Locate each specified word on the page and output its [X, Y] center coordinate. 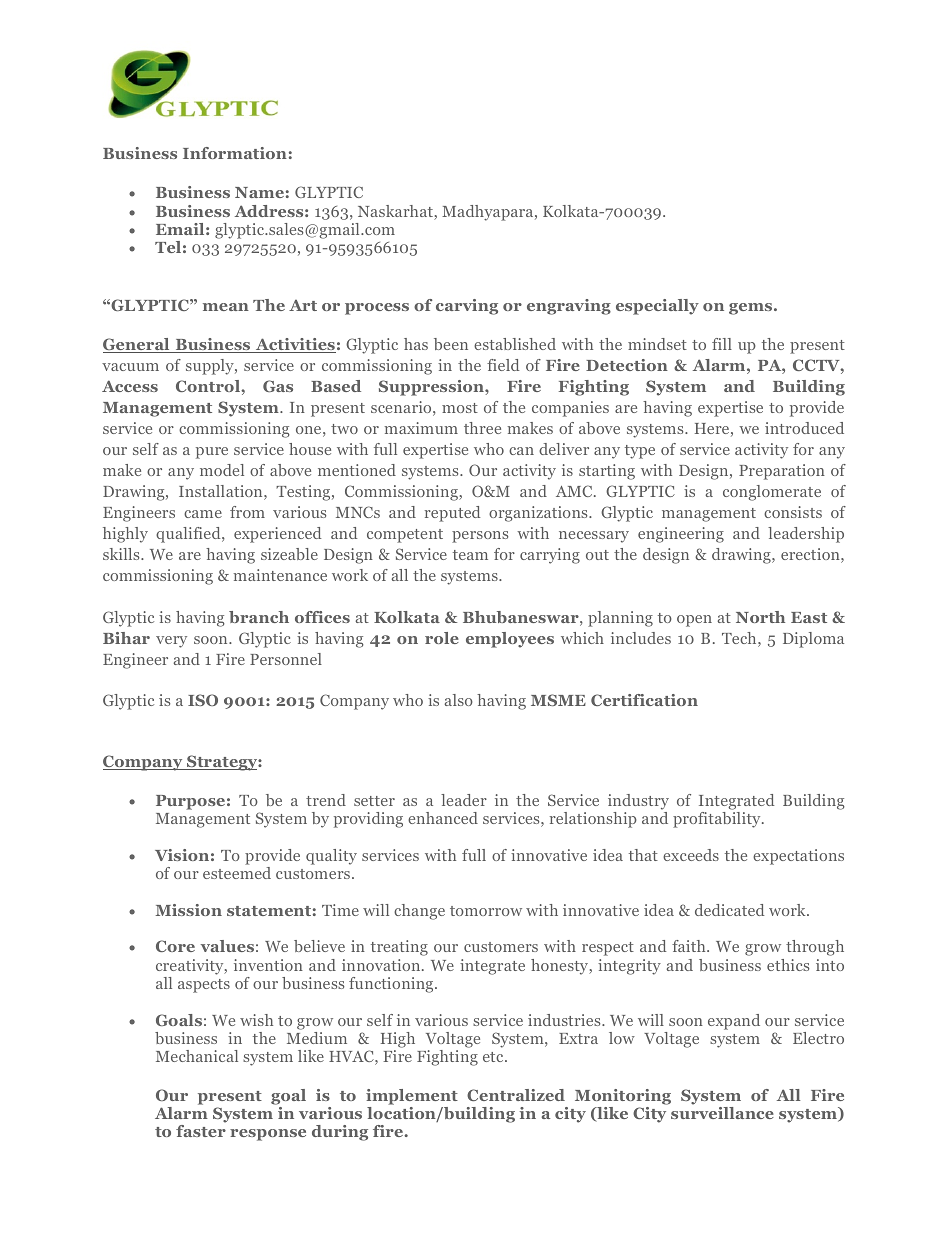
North [760, 617]
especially [657, 307]
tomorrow [486, 911]
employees [510, 640]
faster [201, 1131]
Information [235, 153]
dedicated [729, 910]
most [460, 408]
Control [209, 386]
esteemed [237, 873]
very [171, 642]
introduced [804, 428]
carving [467, 307]
